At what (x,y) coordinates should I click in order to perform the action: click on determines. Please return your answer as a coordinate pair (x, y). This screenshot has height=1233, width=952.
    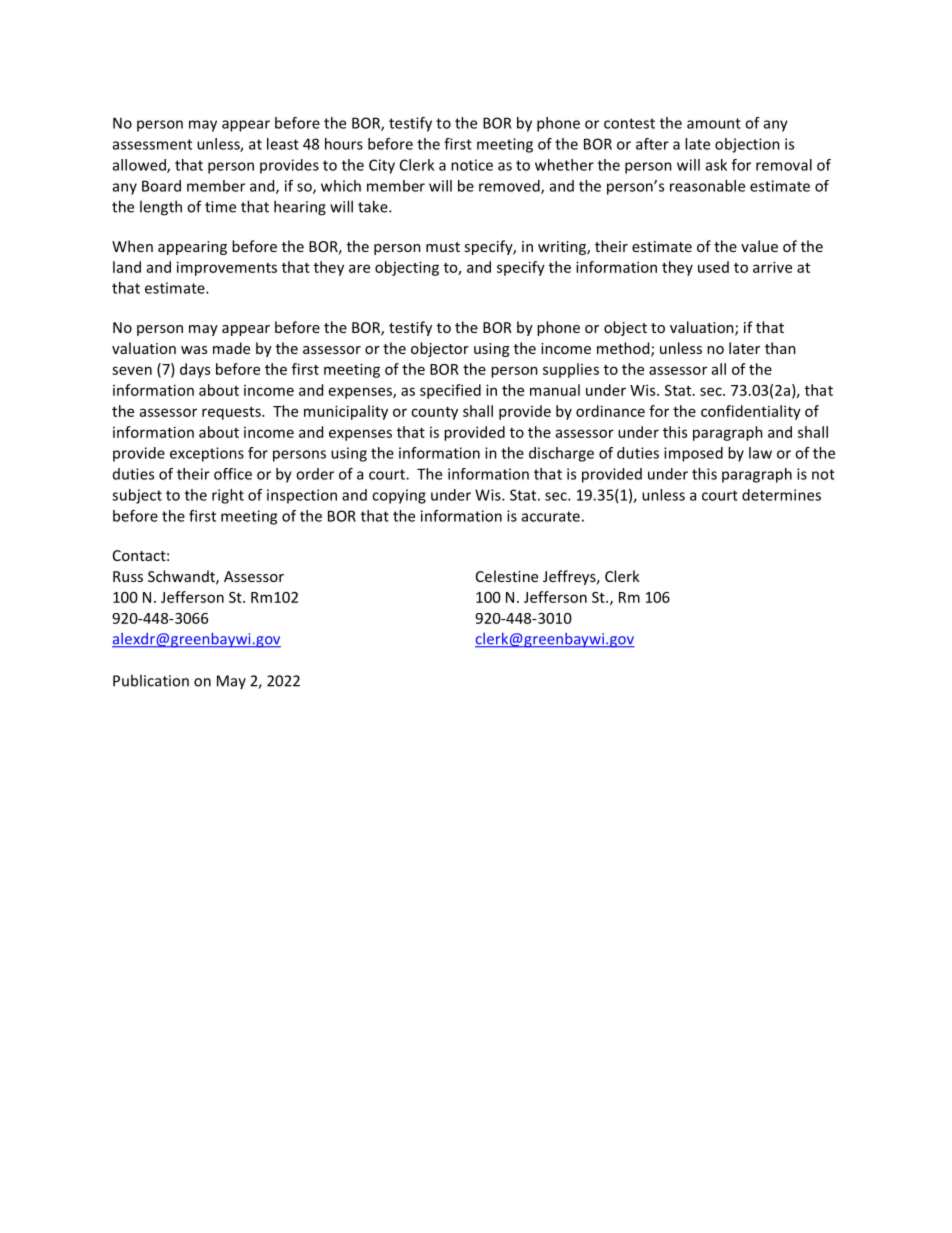
    Looking at the image, I should click on (781, 495).
